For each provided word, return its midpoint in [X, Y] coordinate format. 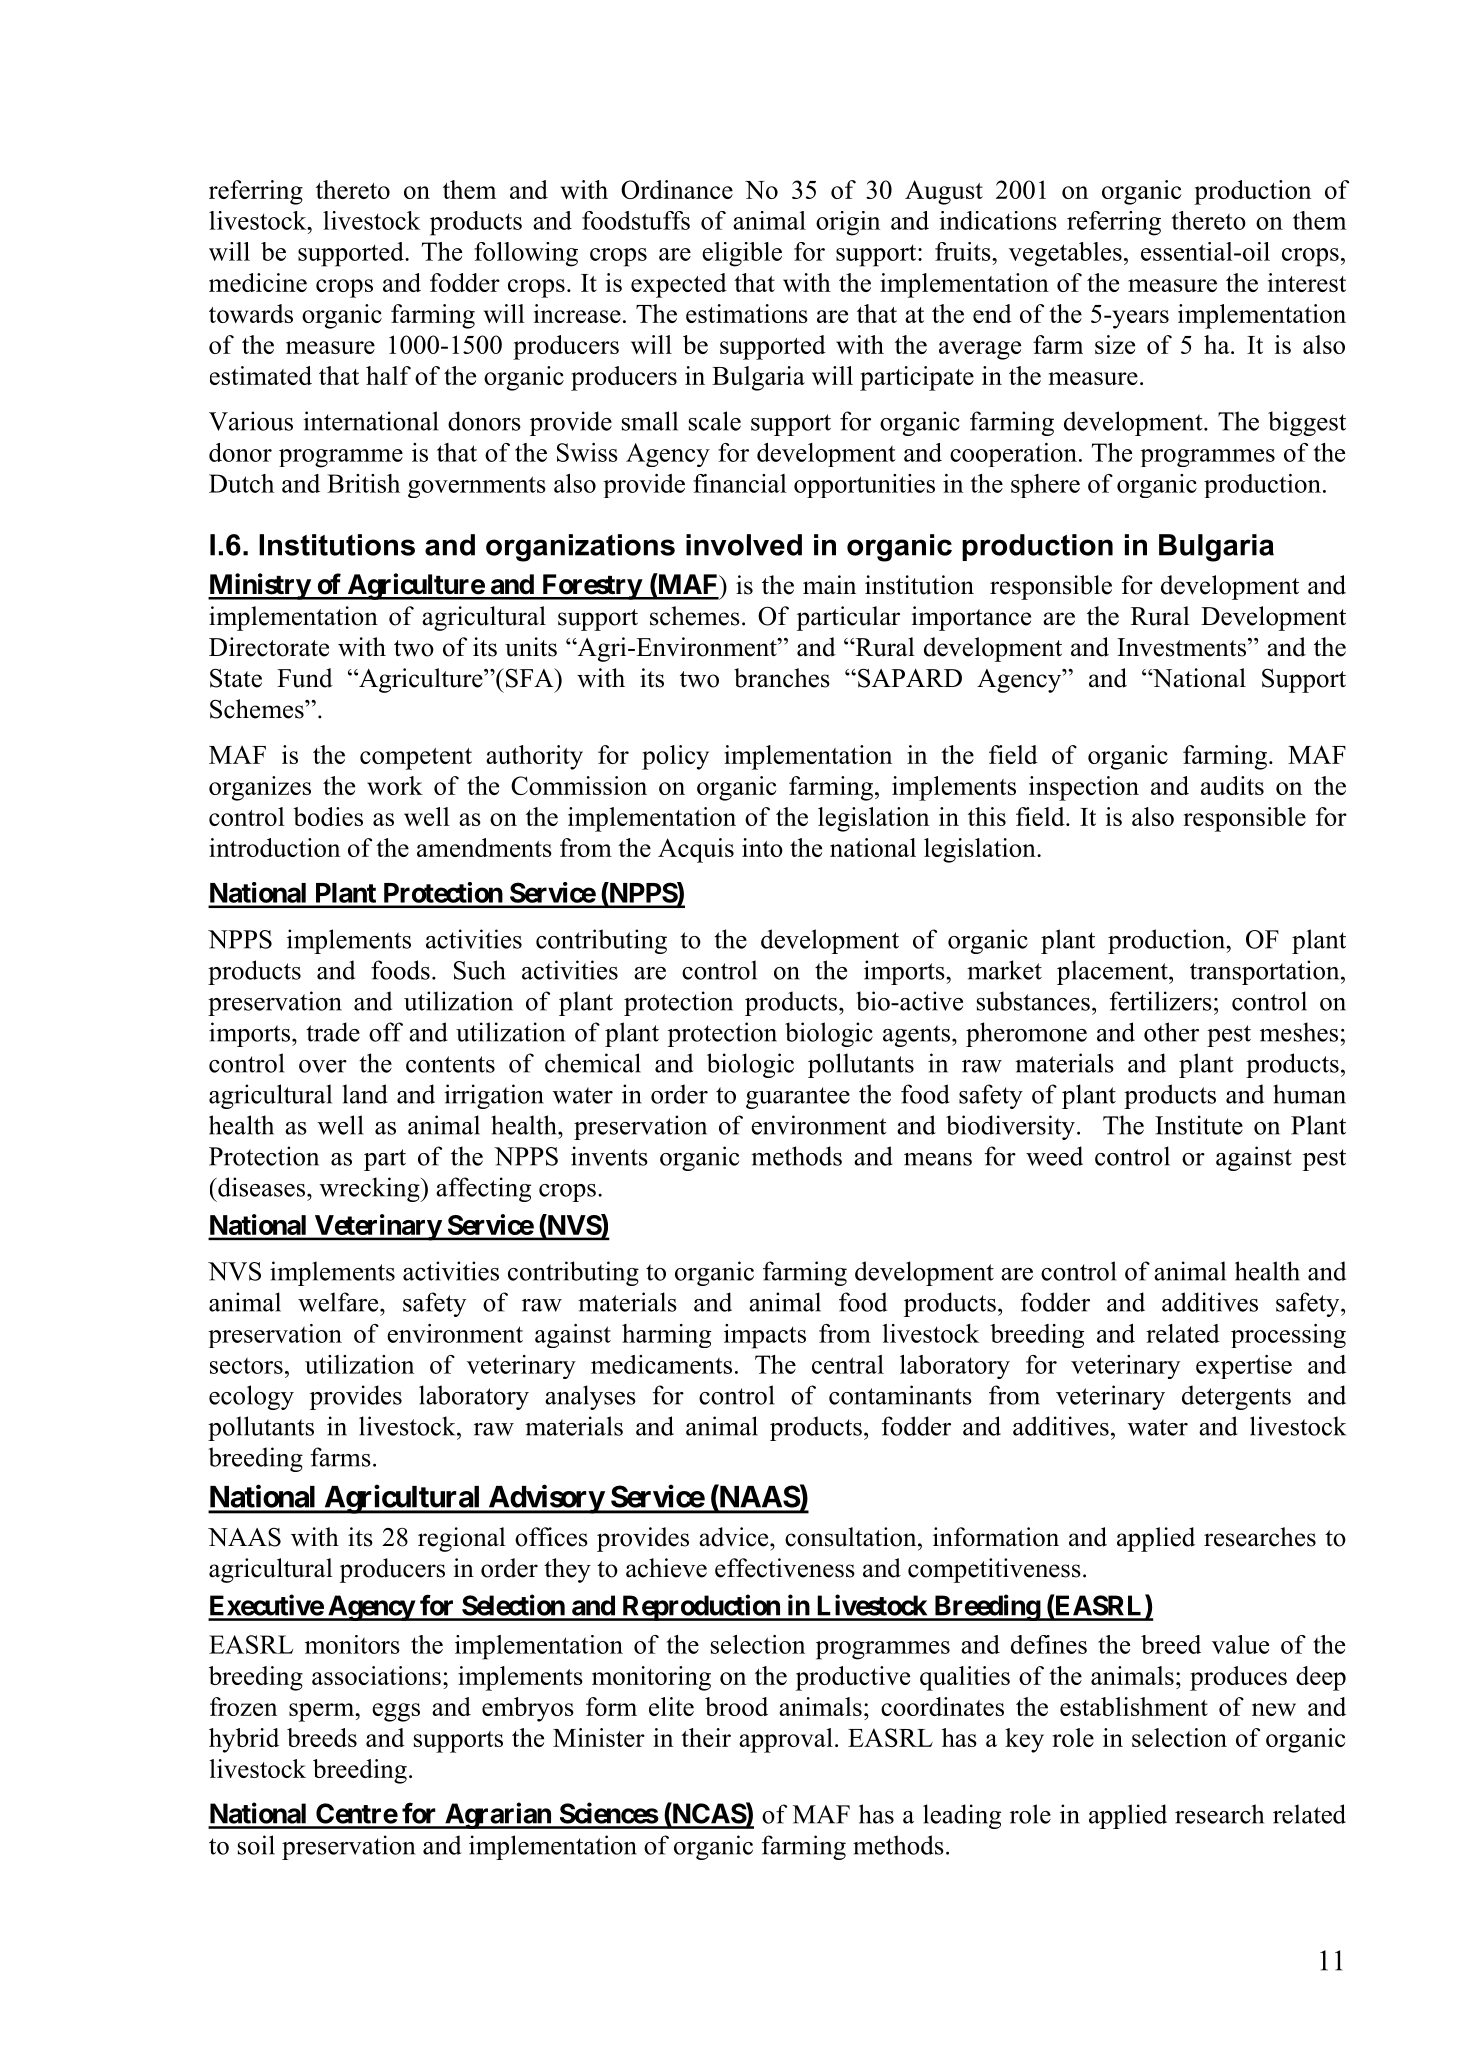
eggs [396, 1712]
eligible [742, 254]
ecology [251, 1397]
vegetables [1065, 254]
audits [1232, 785]
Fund [305, 678]
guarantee [798, 1098]
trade [333, 1032]
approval [786, 1740]
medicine [258, 282]
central [848, 1364]
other [1171, 1032]
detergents [1236, 1397]
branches [782, 678]
